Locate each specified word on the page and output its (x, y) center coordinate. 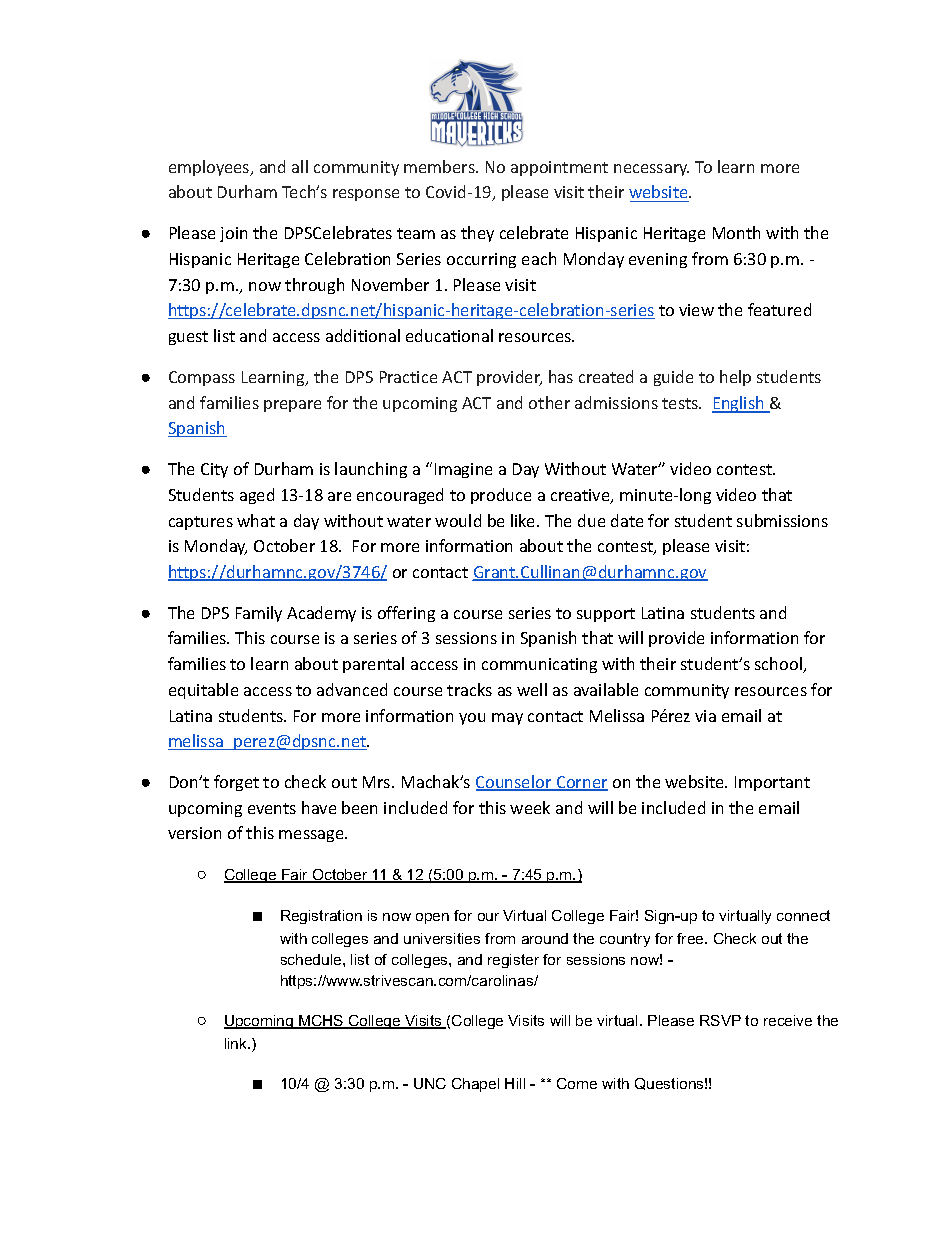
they (477, 234)
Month (736, 232)
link (237, 1043)
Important (772, 783)
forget (236, 783)
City (214, 470)
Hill (515, 1083)
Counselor (515, 783)
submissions (782, 520)
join (233, 234)
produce (501, 496)
